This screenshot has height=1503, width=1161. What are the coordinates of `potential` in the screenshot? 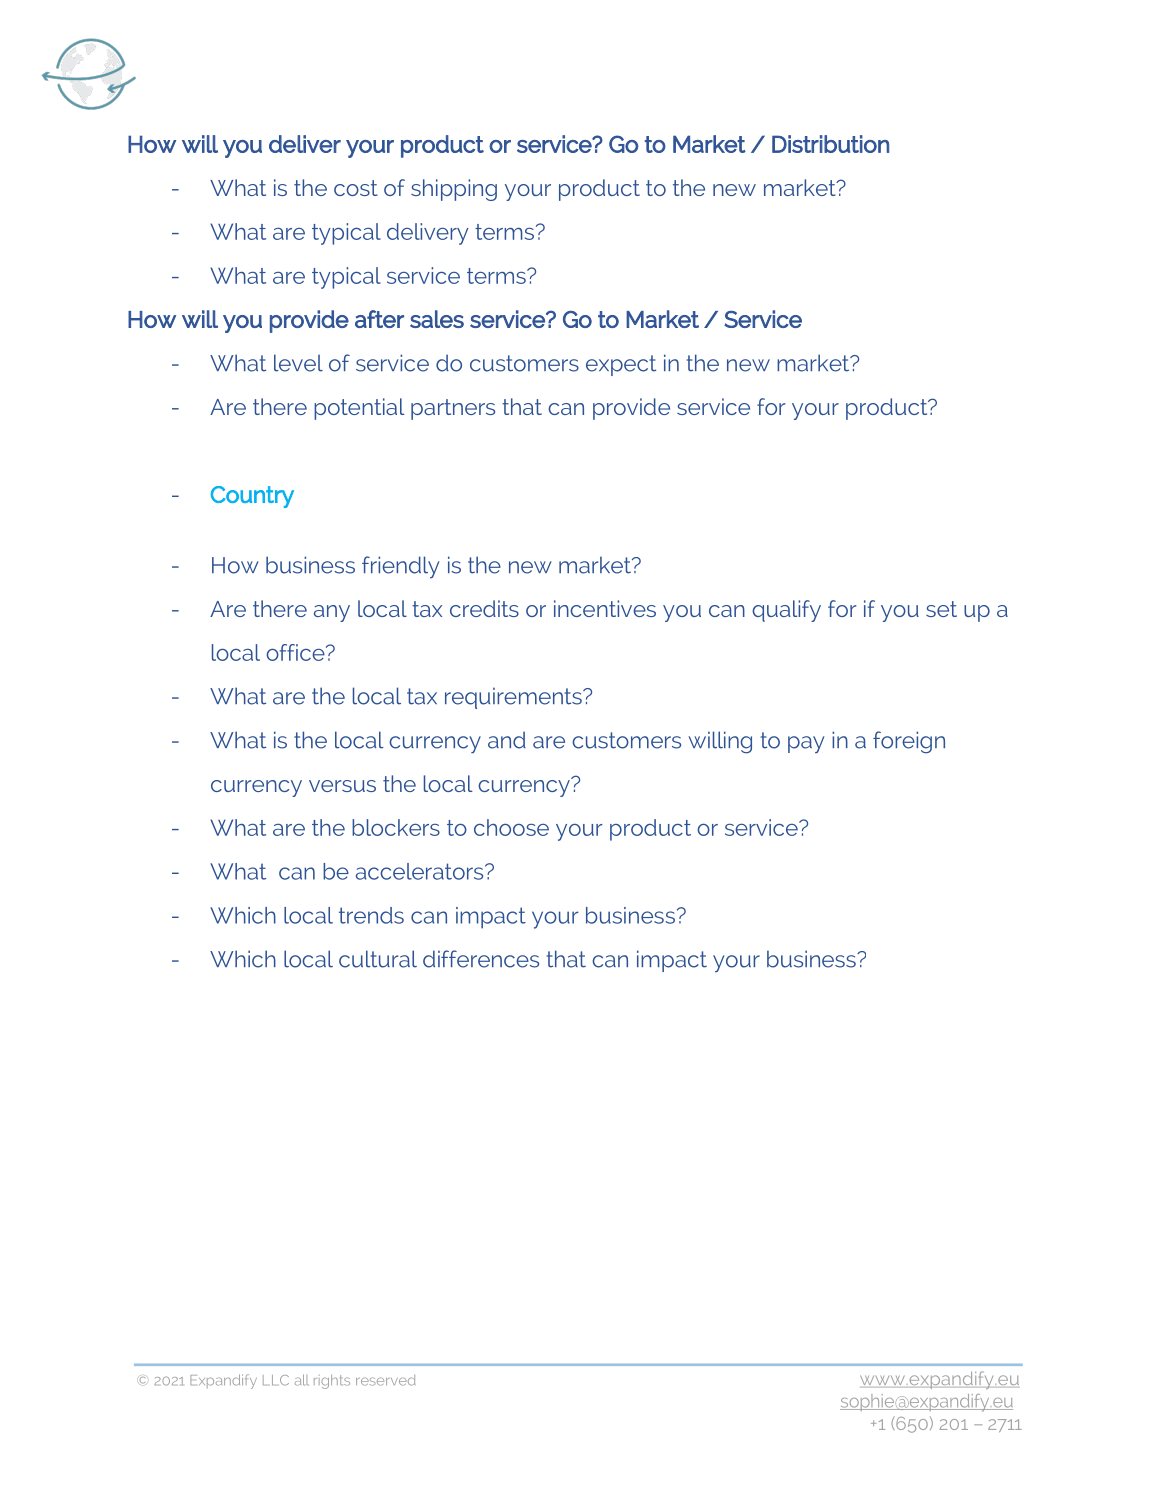 It's located at (359, 409).
